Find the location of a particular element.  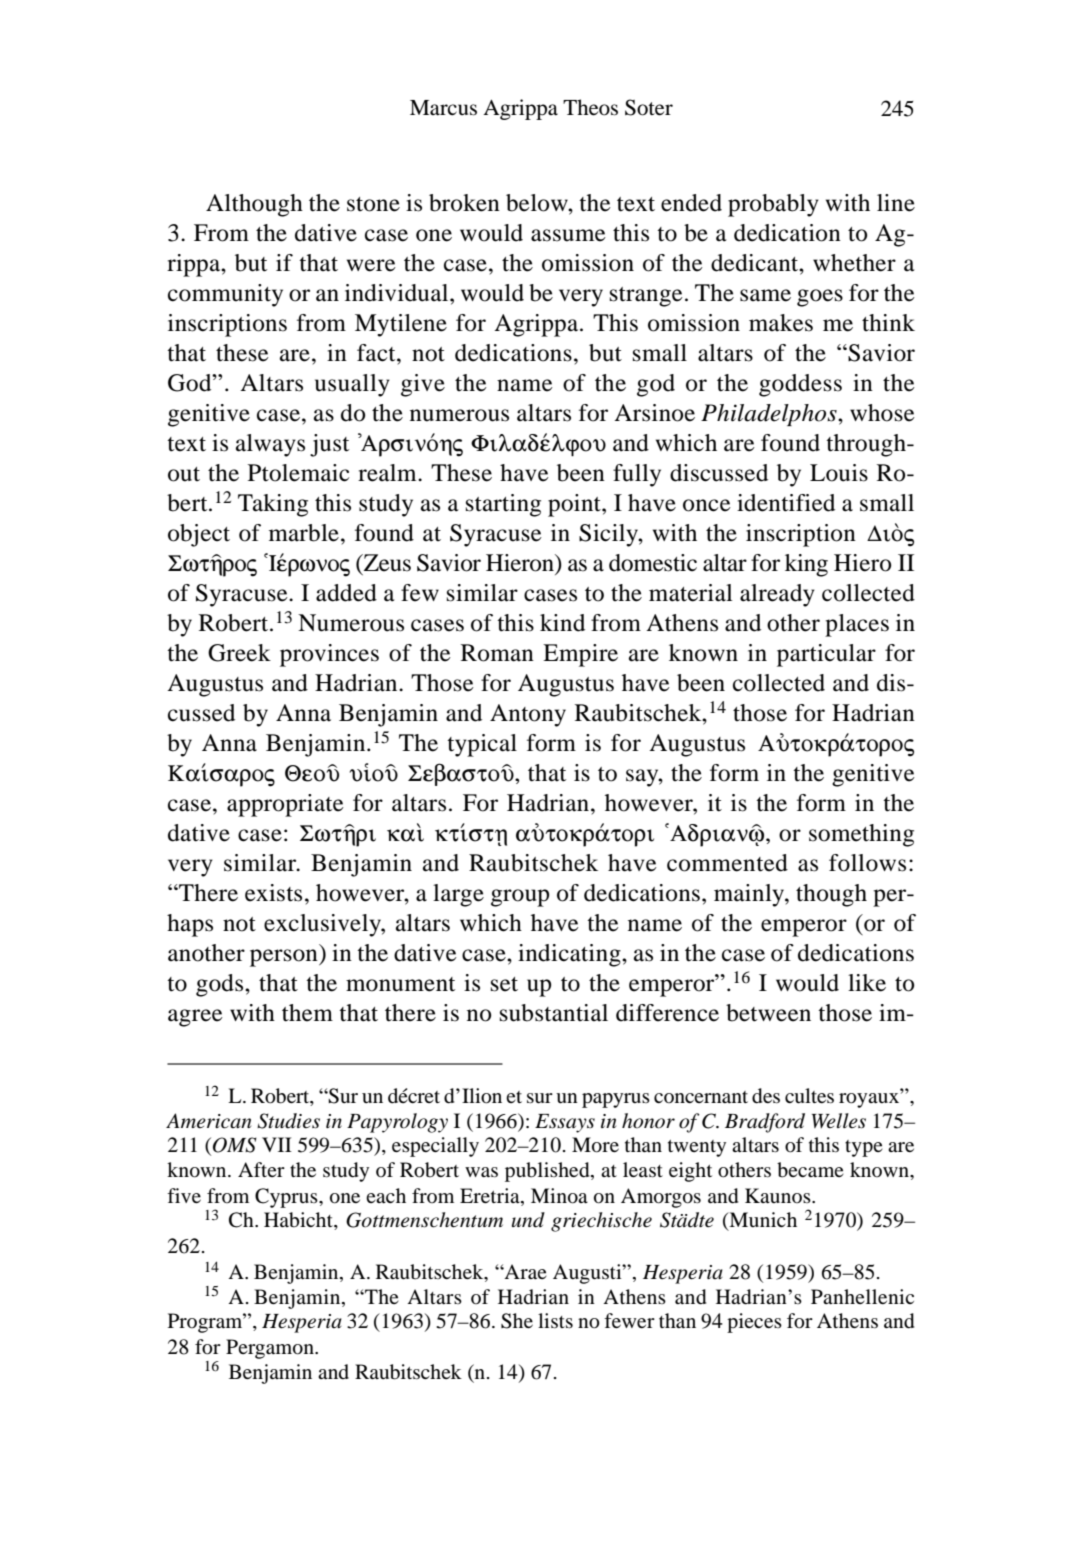

point is located at coordinates (575, 505).
